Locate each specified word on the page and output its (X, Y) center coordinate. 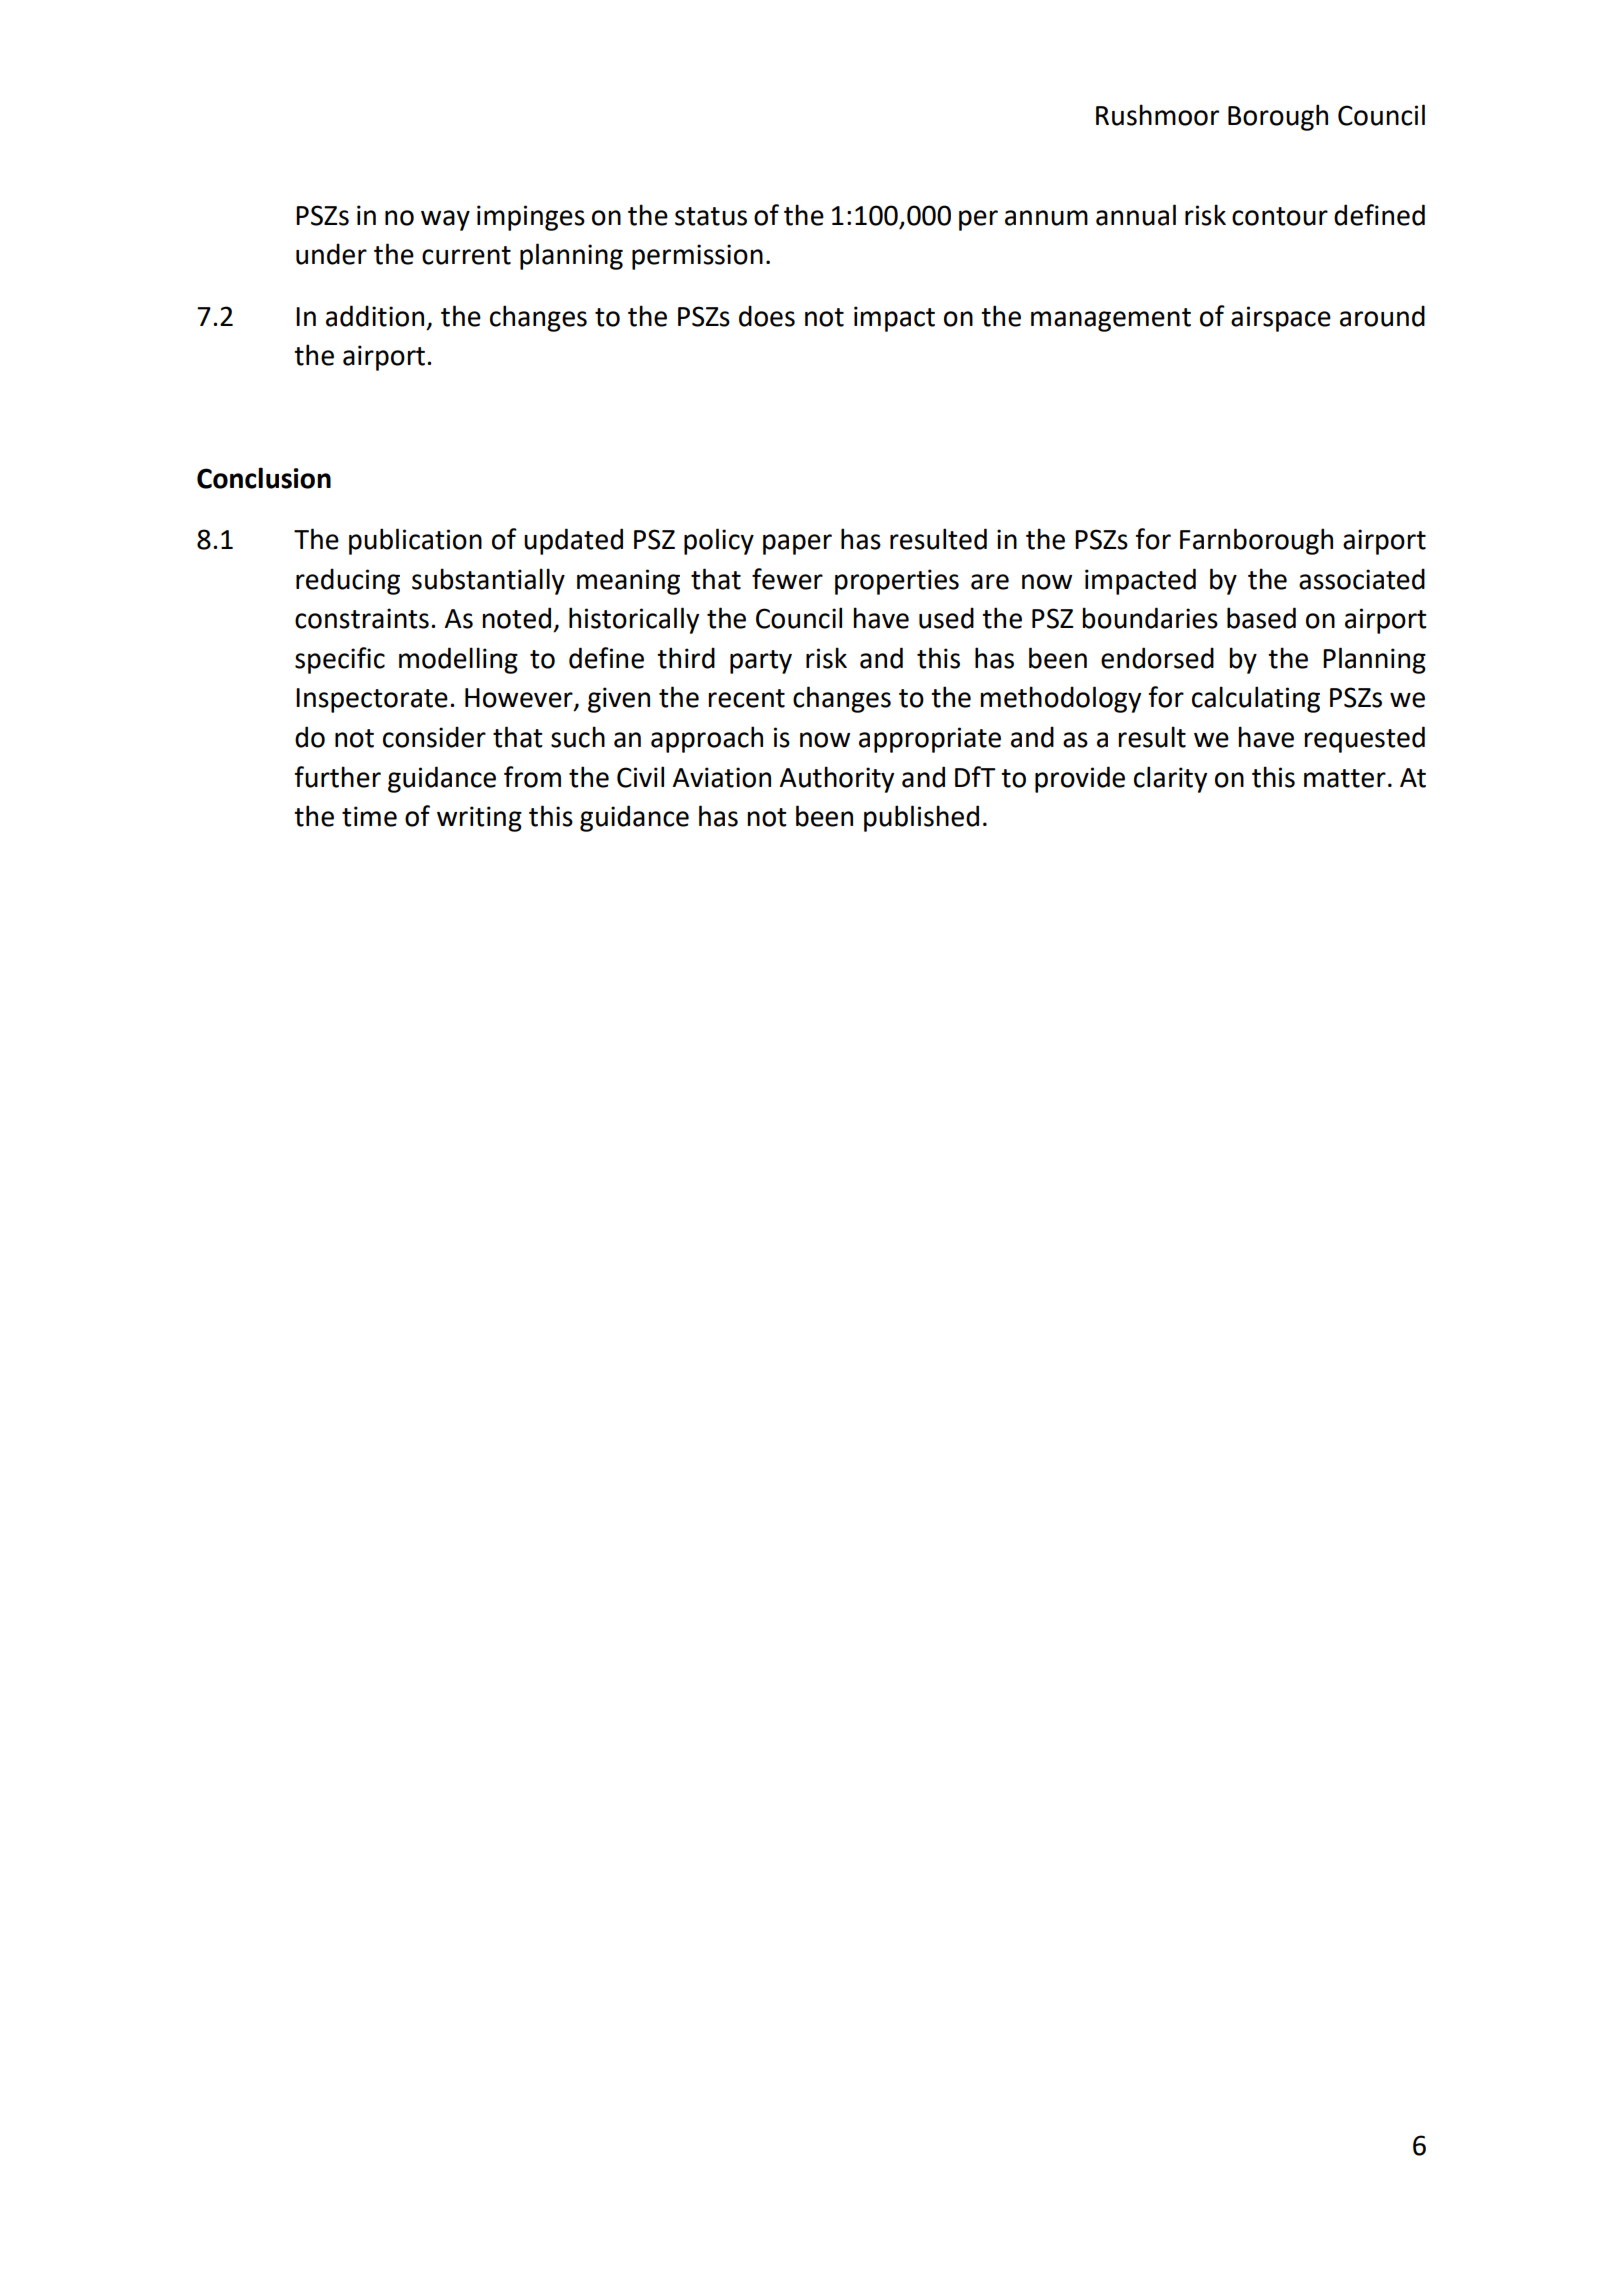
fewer (787, 579)
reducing (348, 581)
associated (1362, 579)
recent (746, 698)
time (369, 816)
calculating (1256, 699)
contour (1280, 216)
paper (797, 544)
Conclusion (264, 478)
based (1261, 618)
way (445, 220)
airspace (1281, 319)
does (767, 316)
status (711, 216)
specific (340, 660)
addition (375, 316)
